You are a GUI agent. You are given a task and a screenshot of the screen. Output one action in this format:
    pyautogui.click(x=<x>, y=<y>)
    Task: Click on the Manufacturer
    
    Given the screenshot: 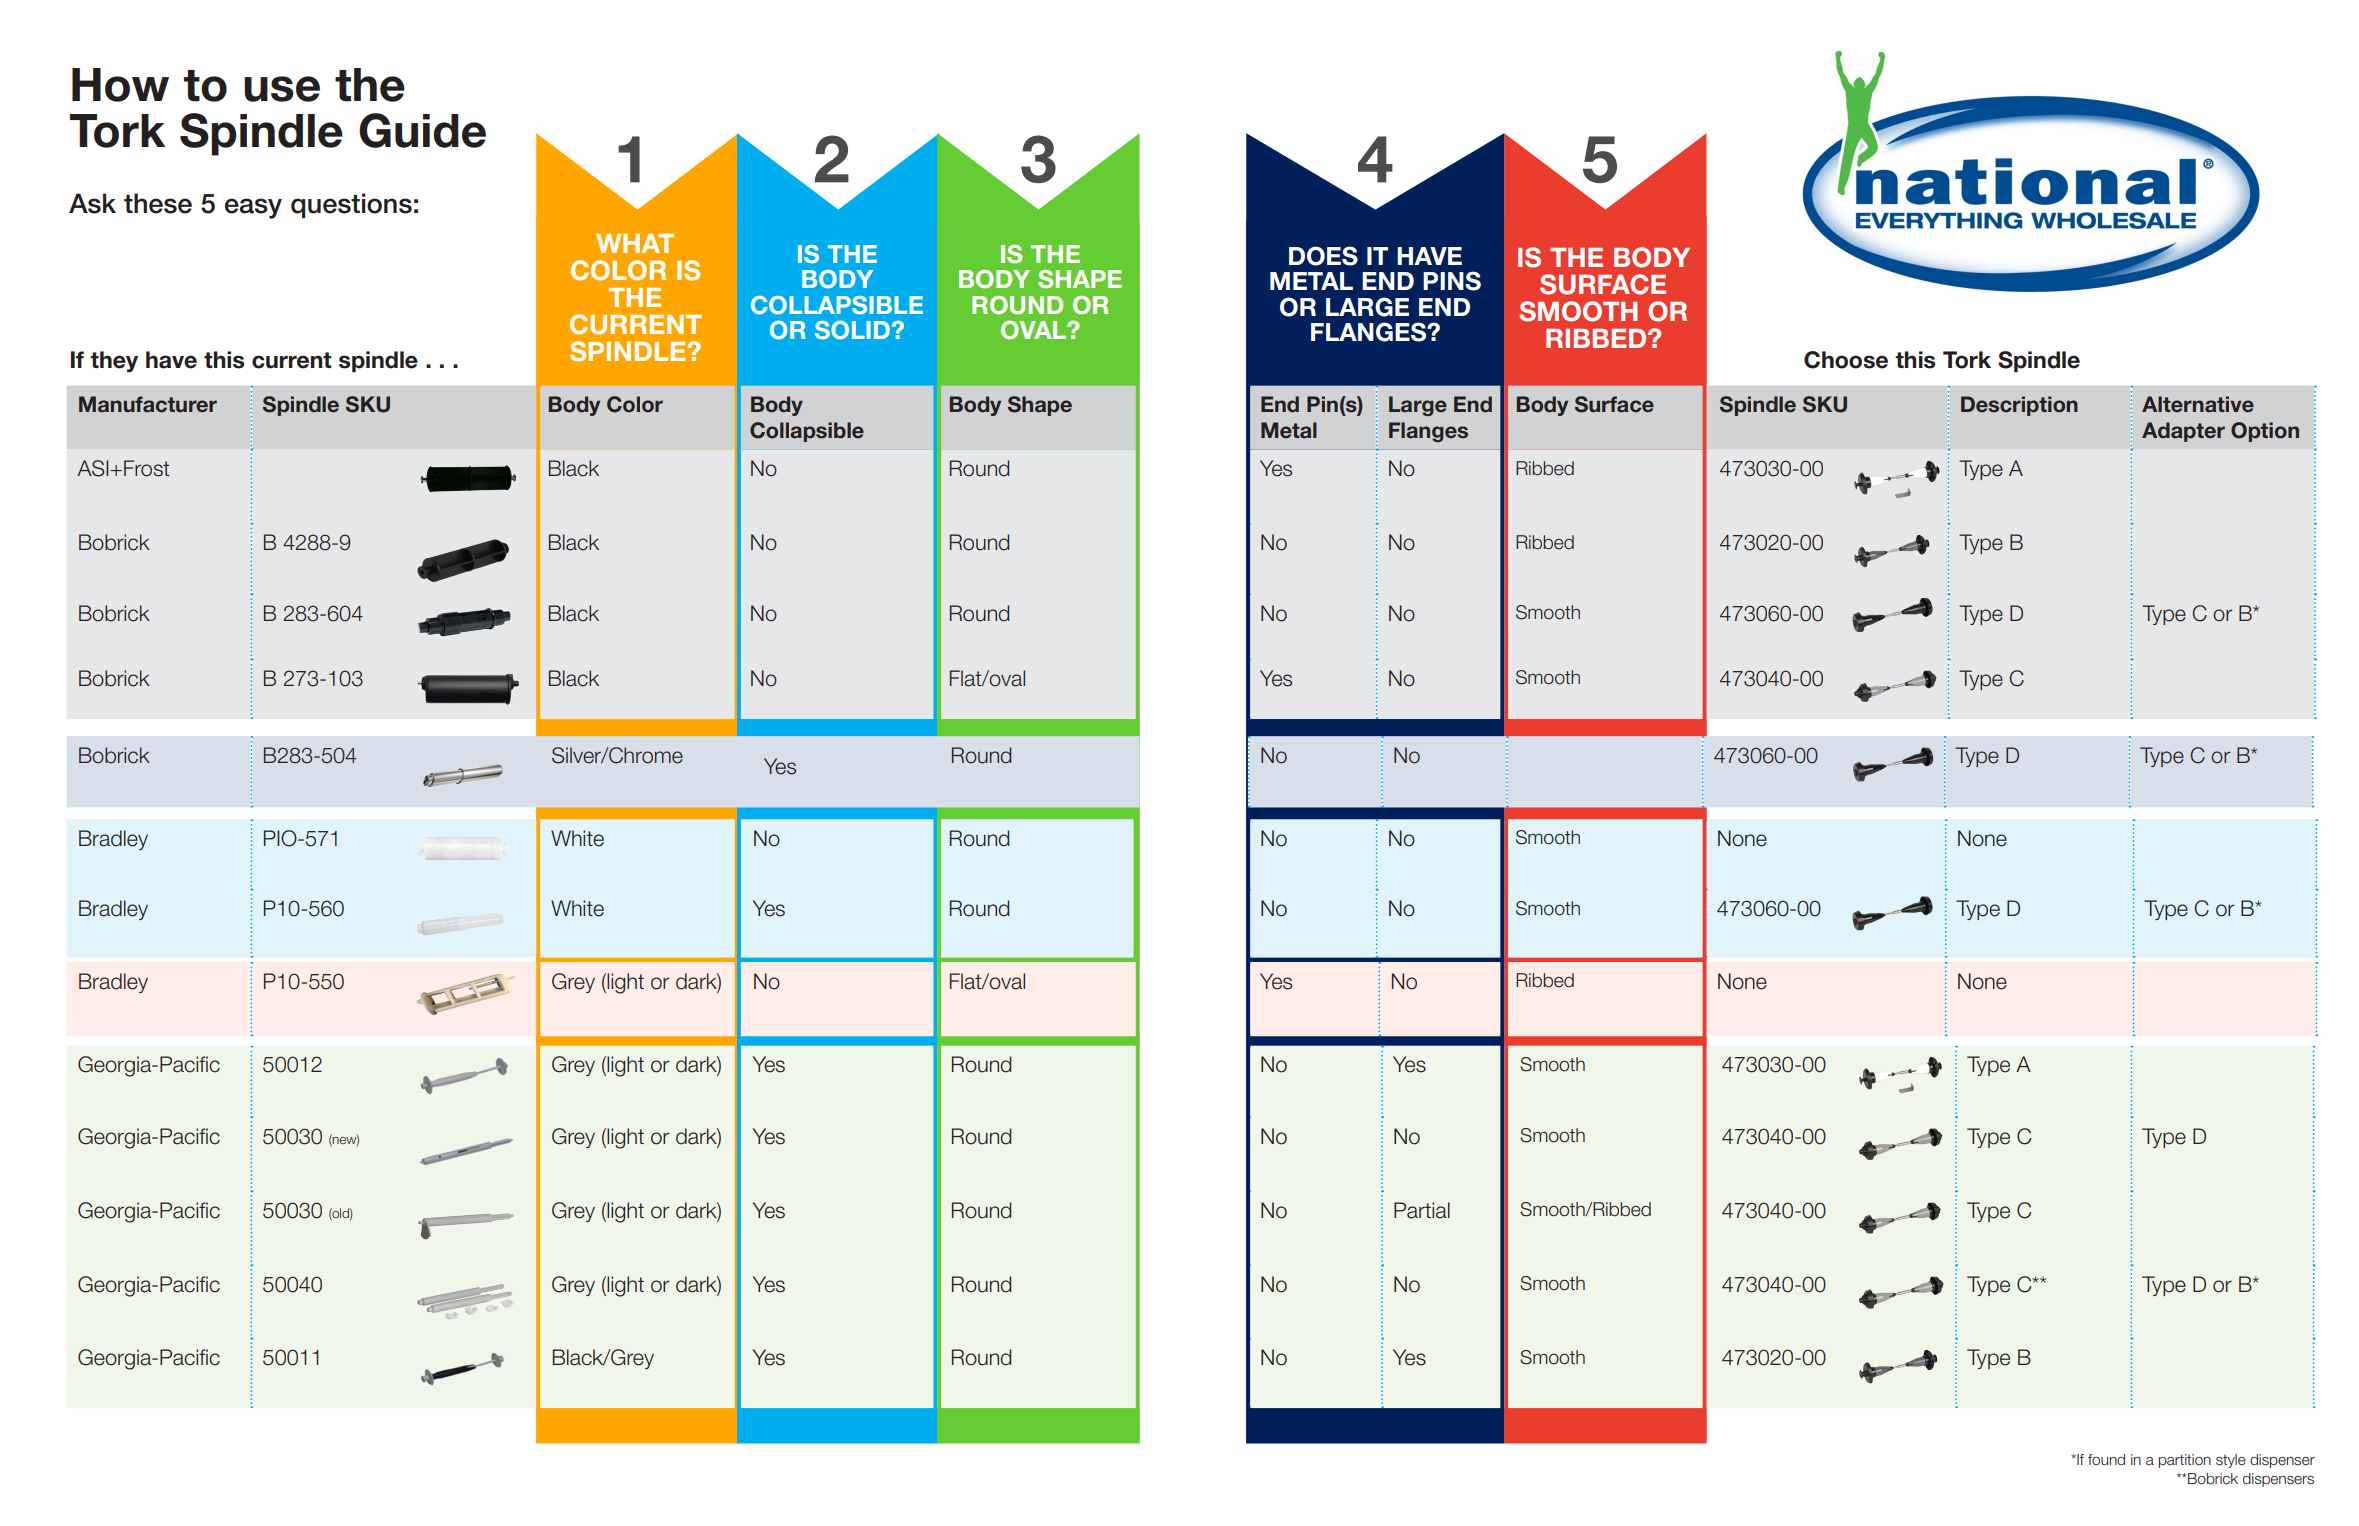 What is the action you would take?
    pyautogui.click(x=148, y=404)
